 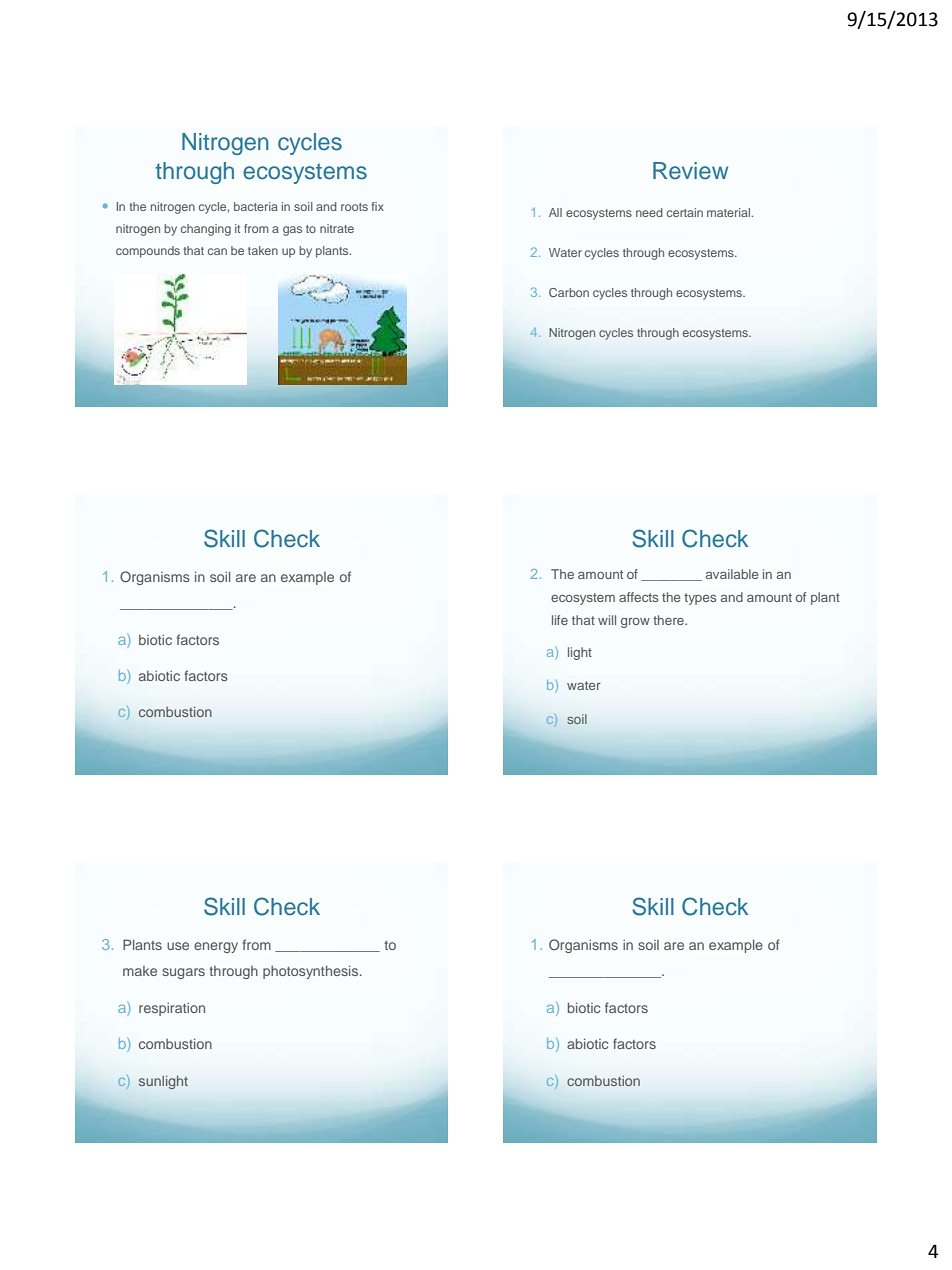 I want to click on will, so click(x=607, y=620).
